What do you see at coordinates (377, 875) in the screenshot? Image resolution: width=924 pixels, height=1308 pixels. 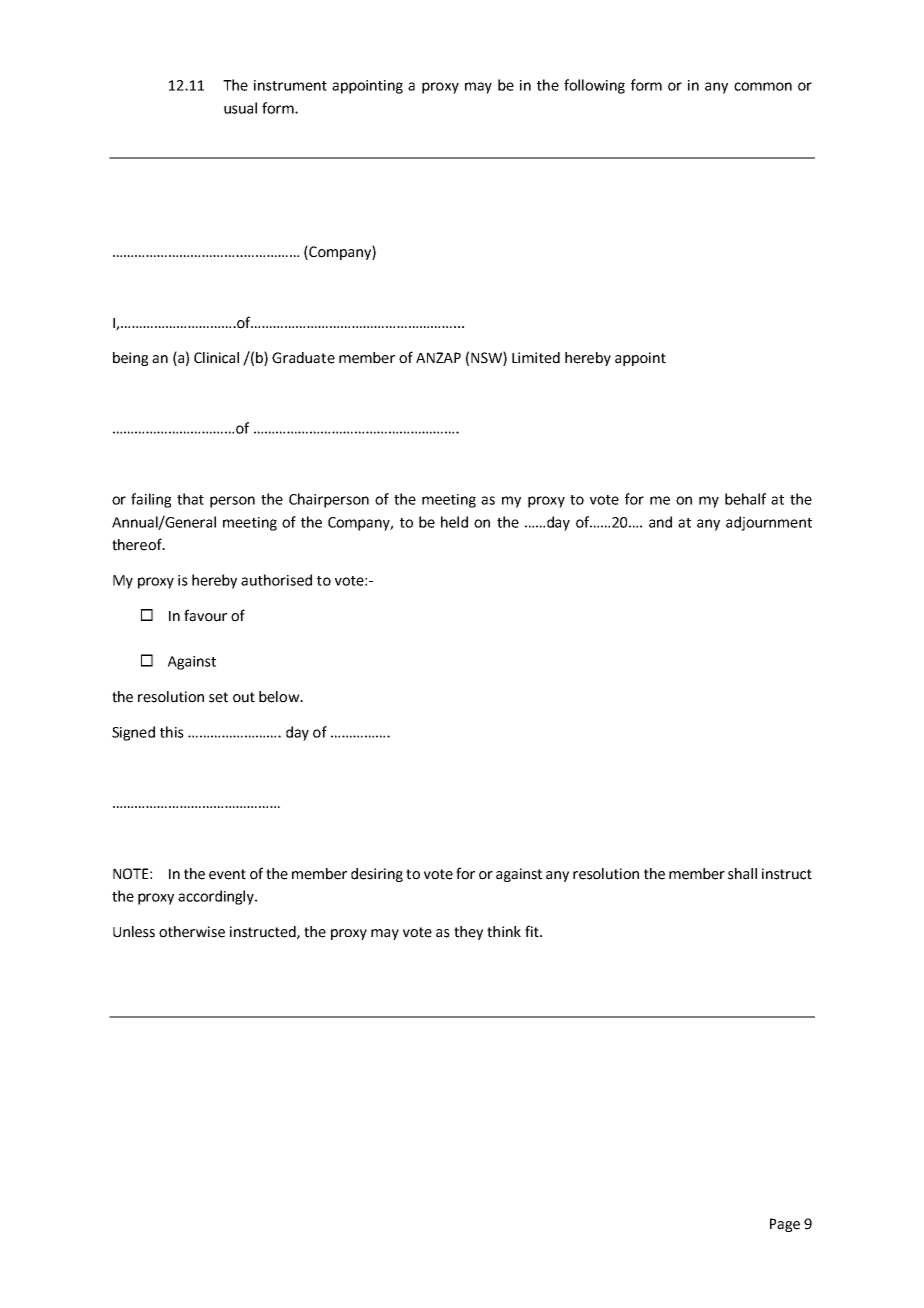 I see `desiring` at bounding box center [377, 875].
